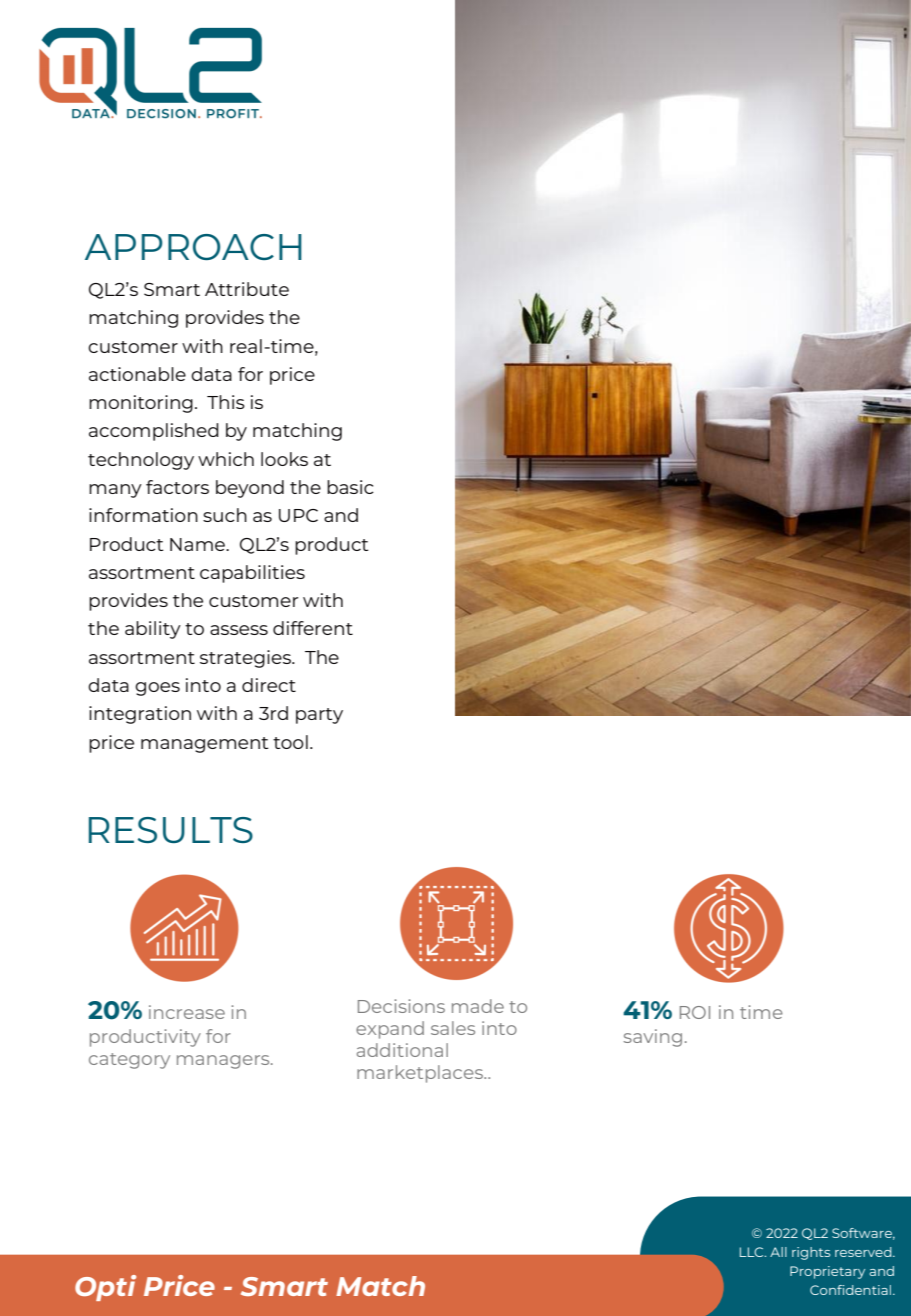  I want to click on basic, so click(350, 487).
